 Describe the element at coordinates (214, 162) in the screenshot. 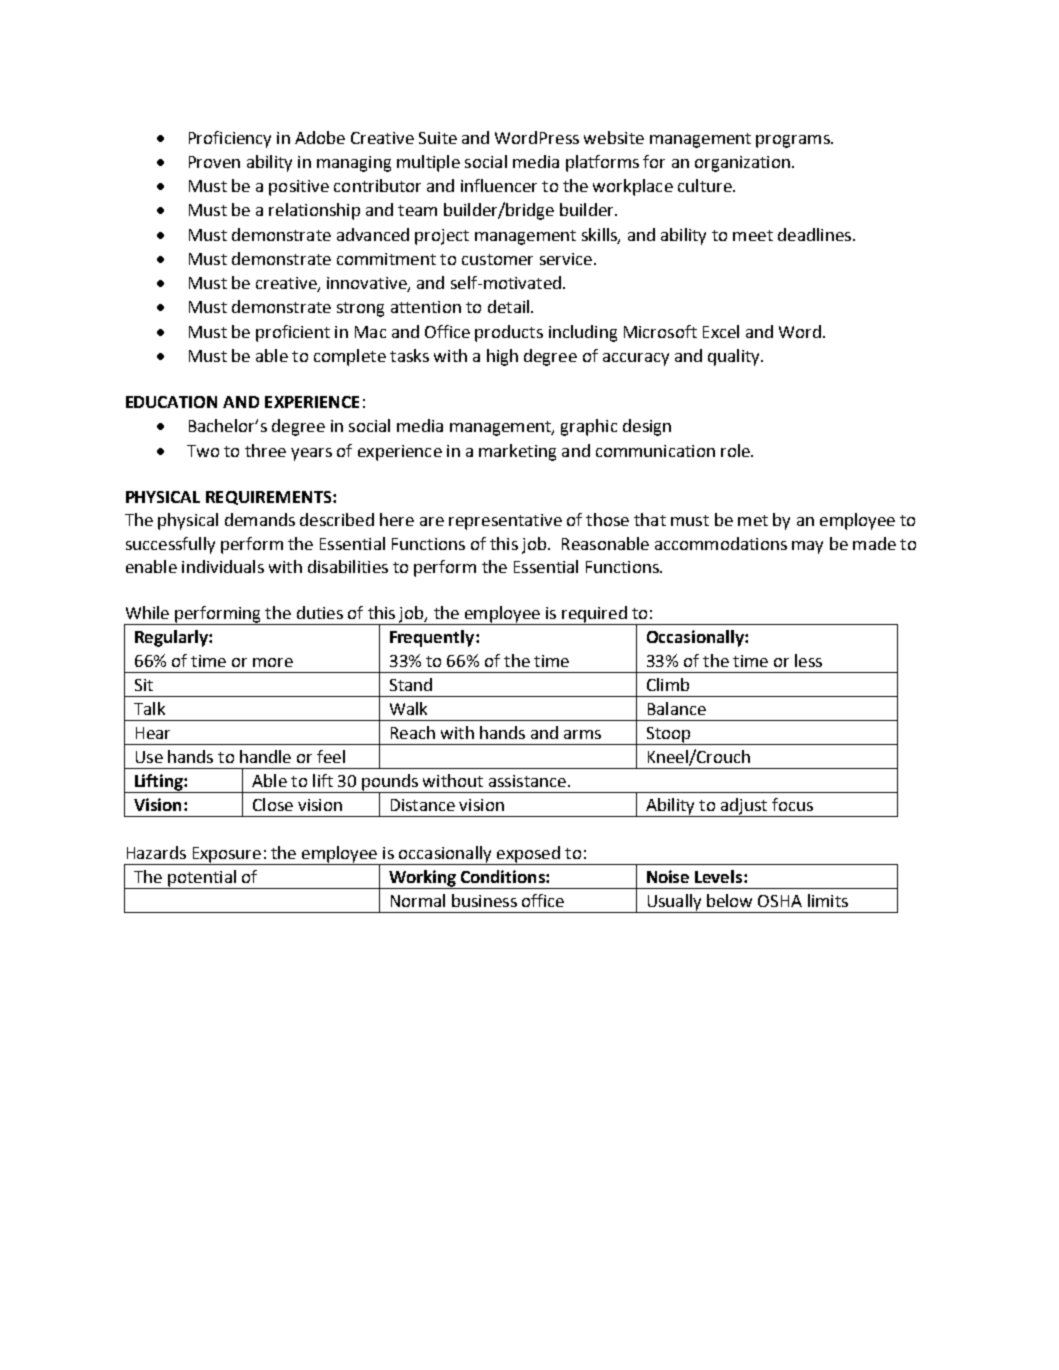

I see `Proven` at that location.
